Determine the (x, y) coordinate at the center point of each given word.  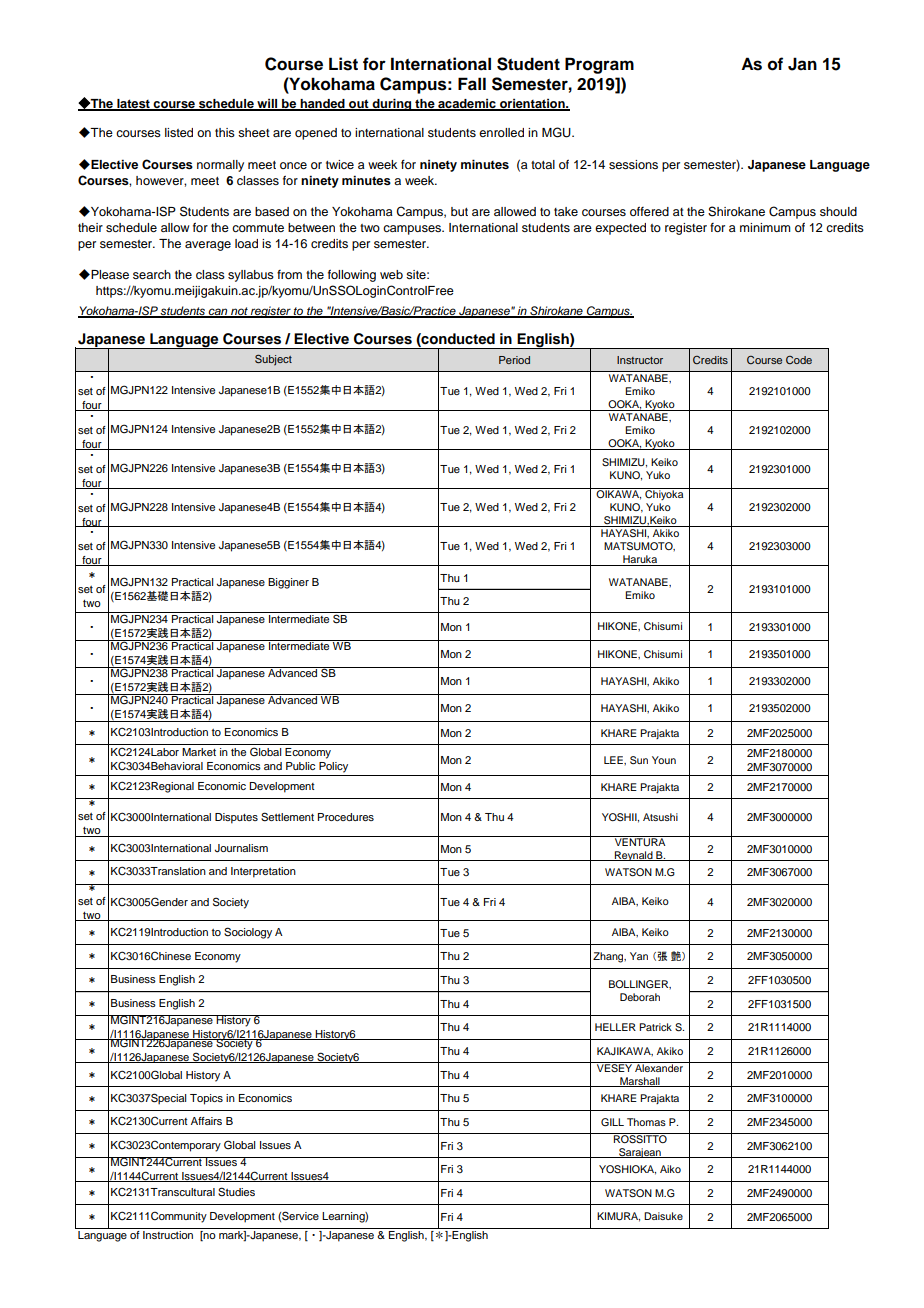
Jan (802, 64)
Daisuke (663, 1216)
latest (133, 104)
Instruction (168, 1233)
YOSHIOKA (627, 1170)
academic (467, 104)
